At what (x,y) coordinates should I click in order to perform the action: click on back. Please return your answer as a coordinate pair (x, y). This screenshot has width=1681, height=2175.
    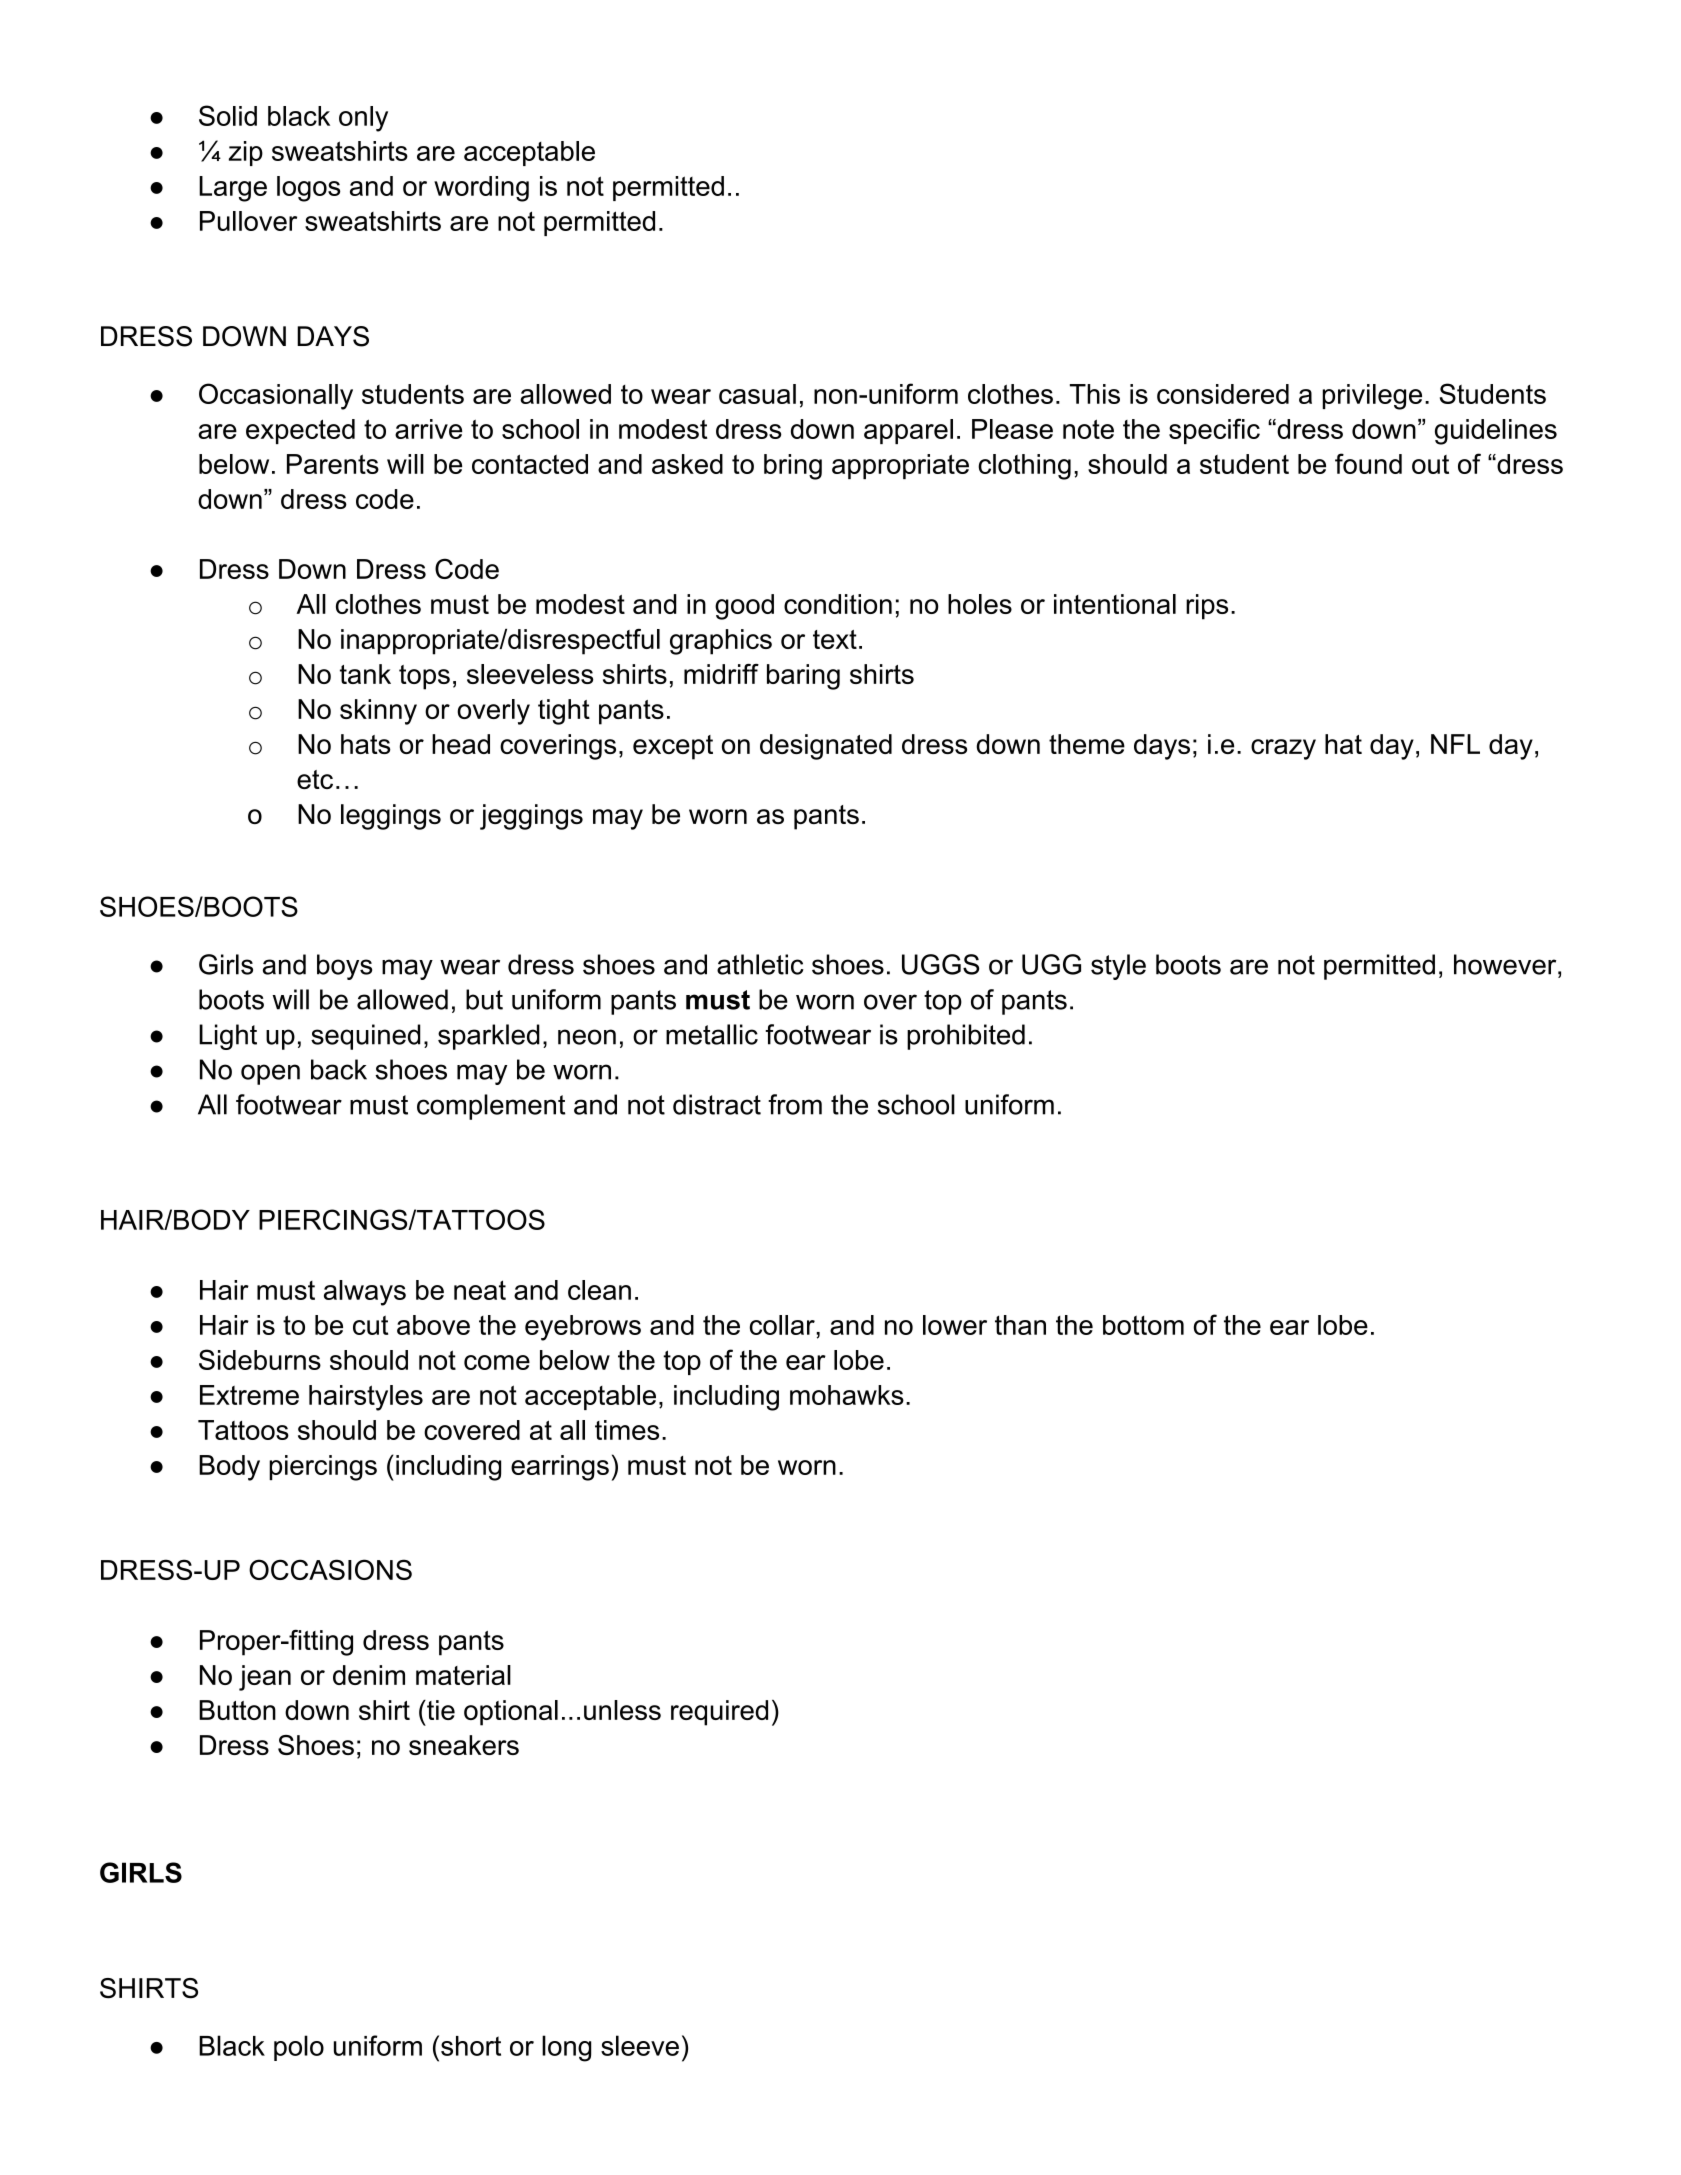
    Looking at the image, I should click on (339, 1069).
